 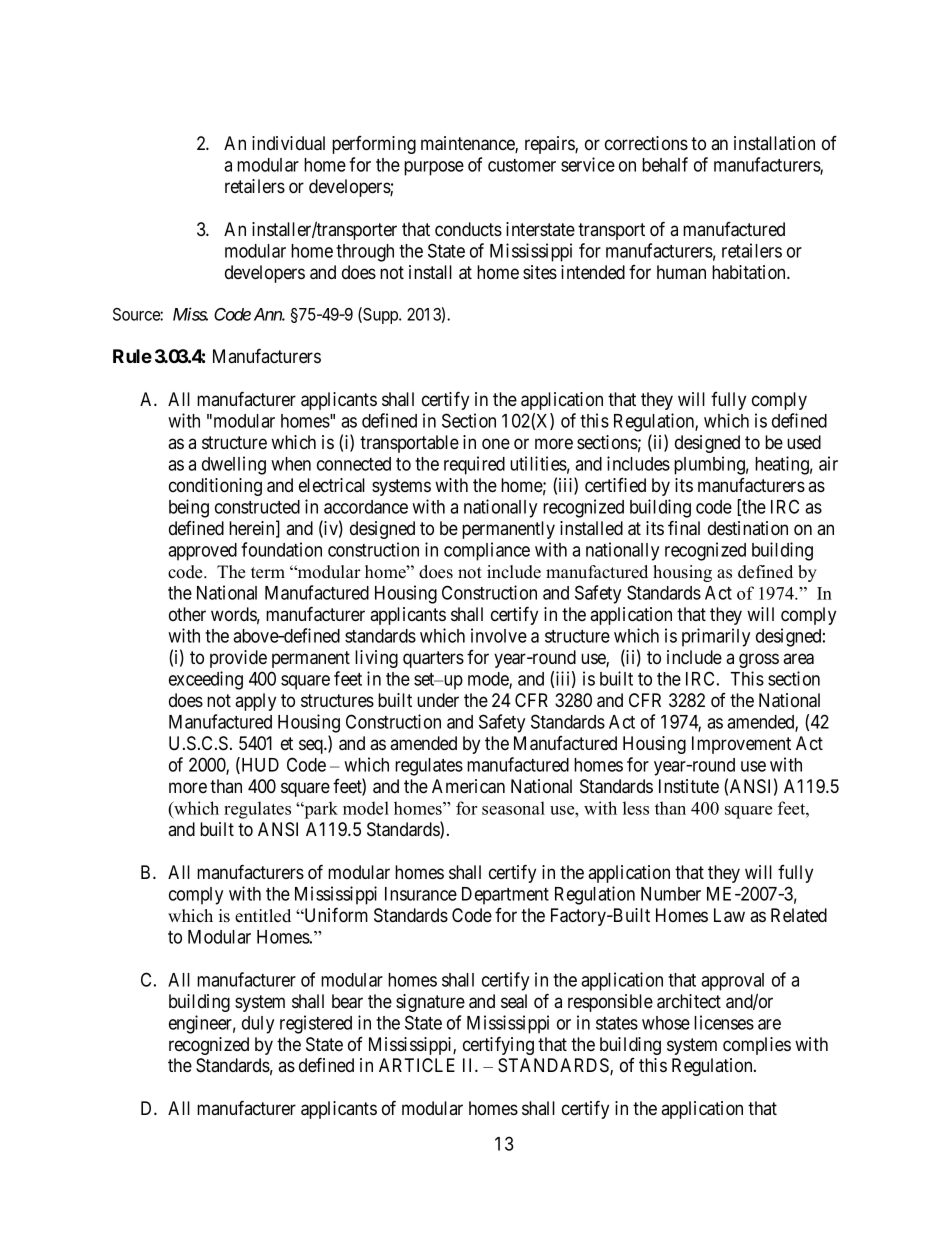 I want to click on one, so click(x=496, y=444).
